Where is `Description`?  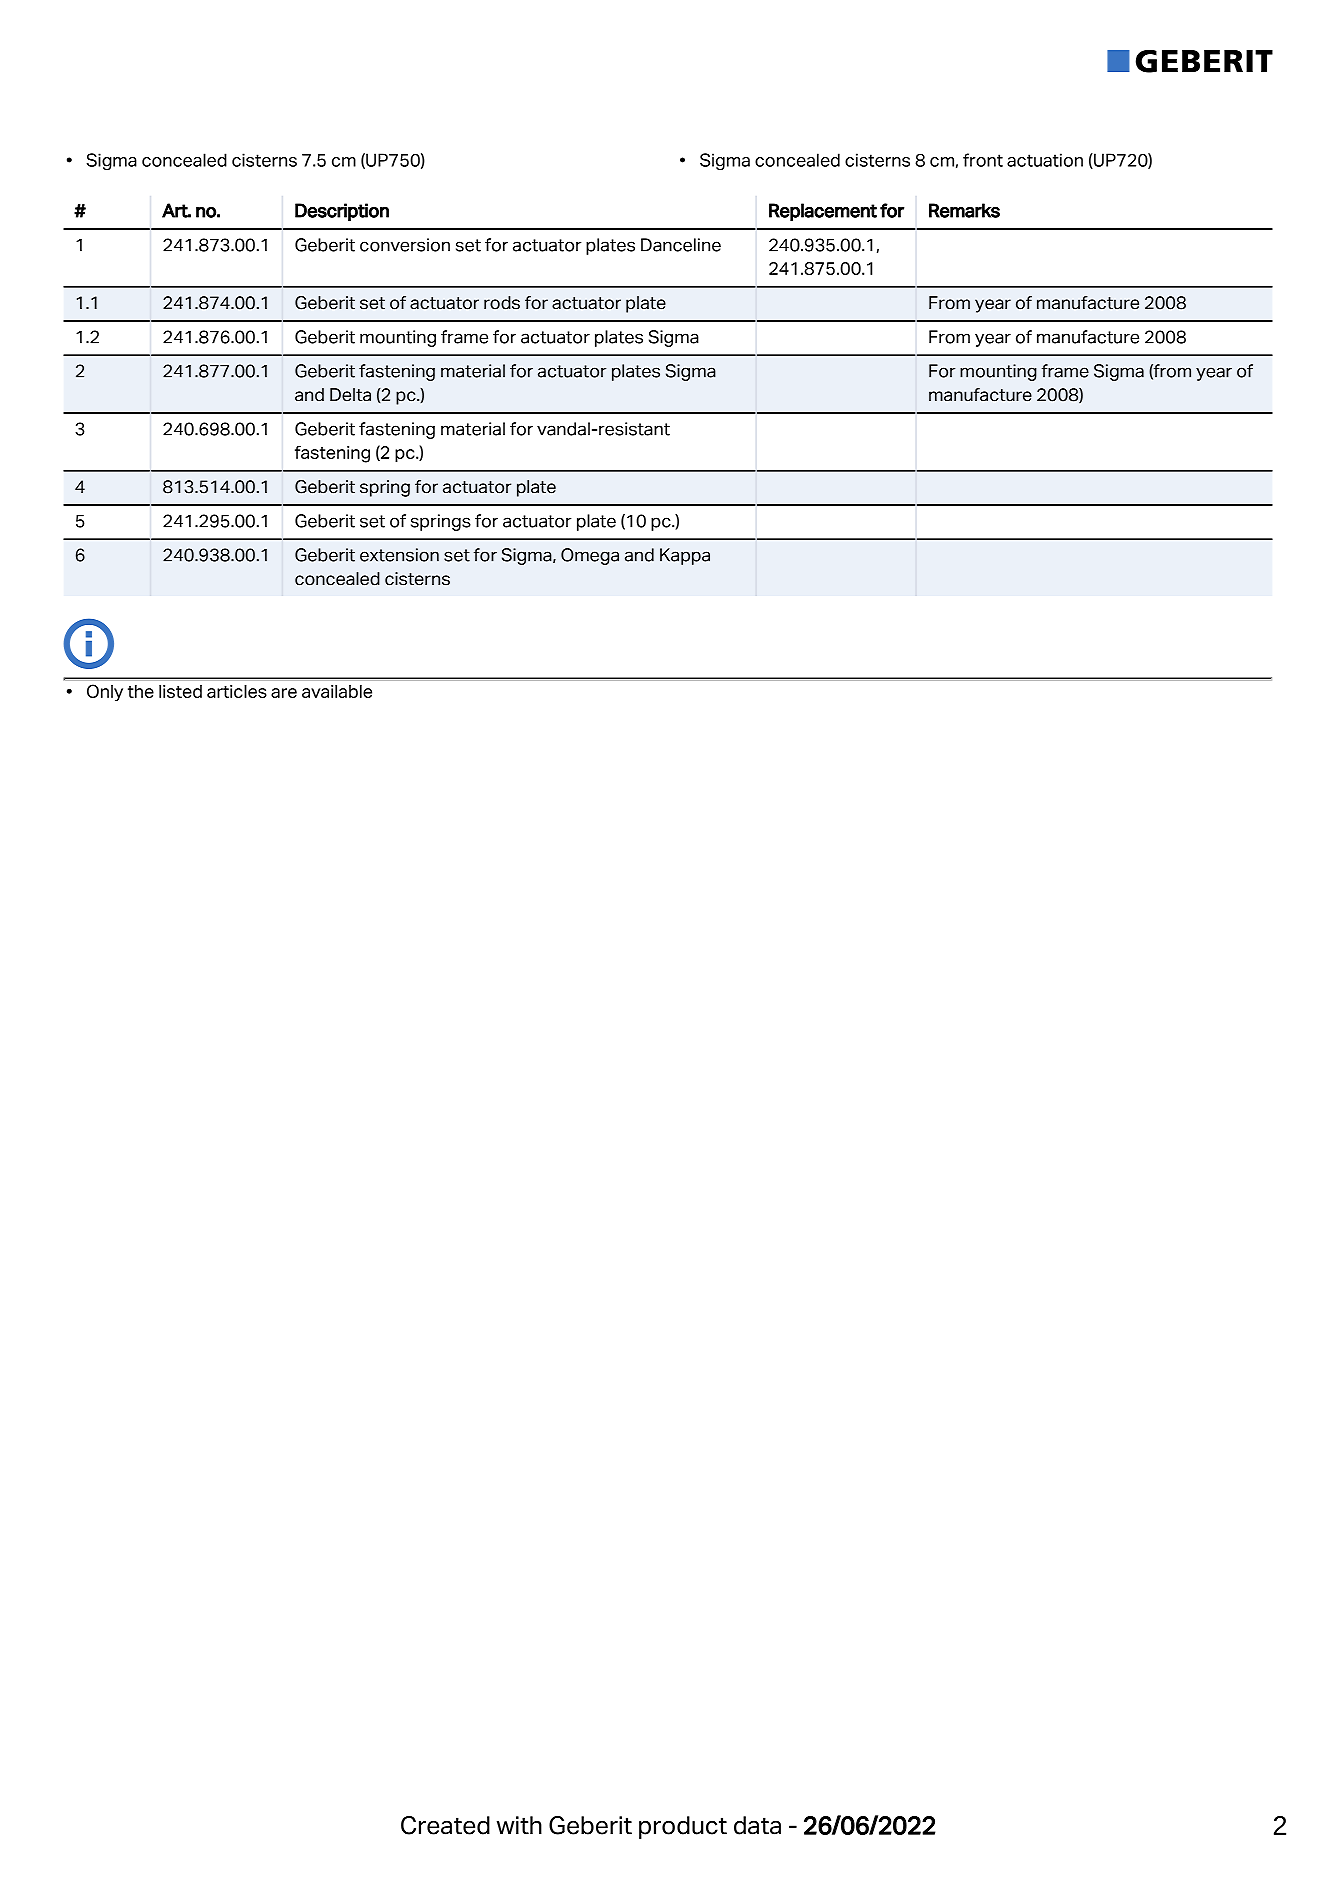
Description is located at coordinates (342, 212).
